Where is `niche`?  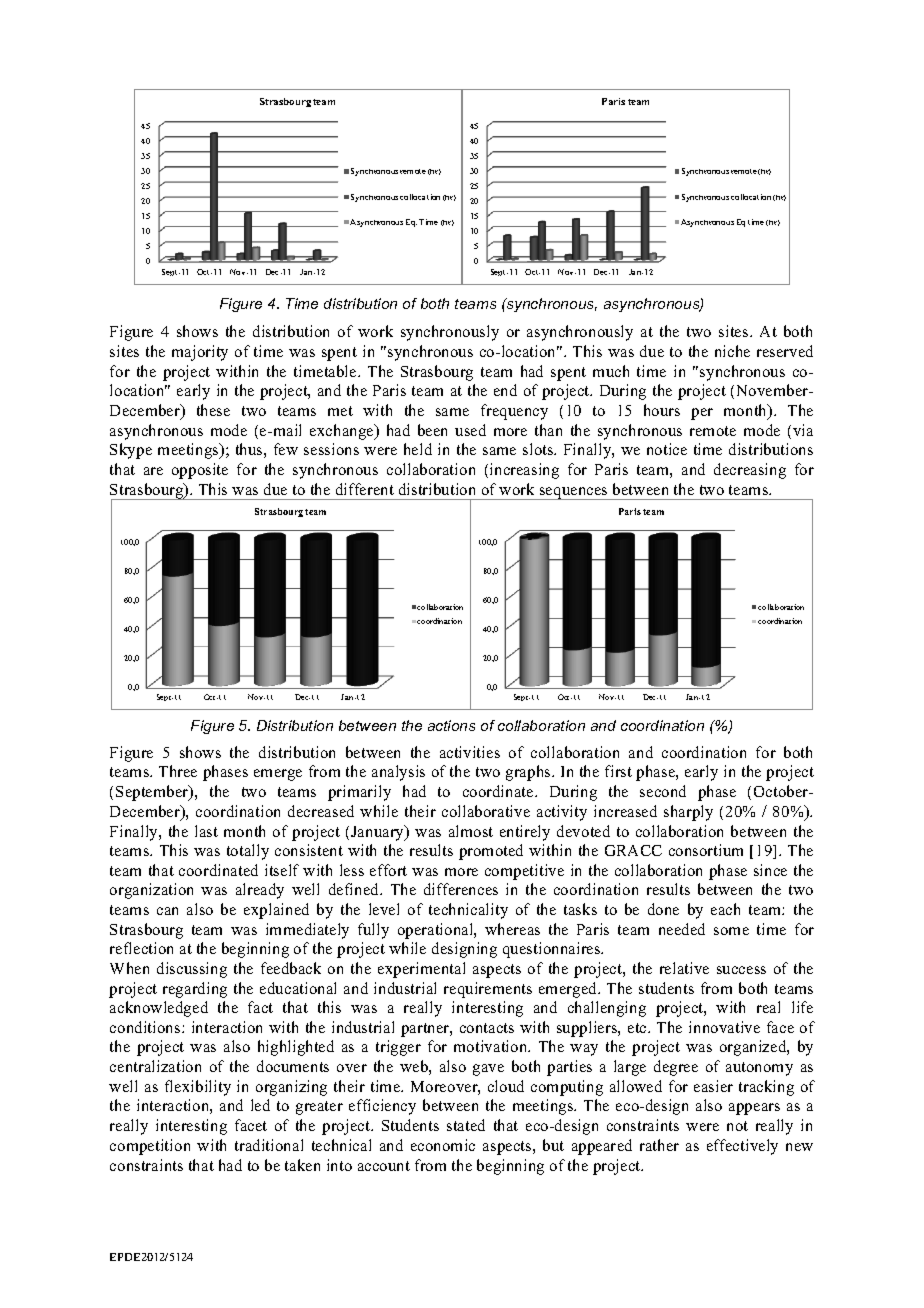 niche is located at coordinates (732, 351).
